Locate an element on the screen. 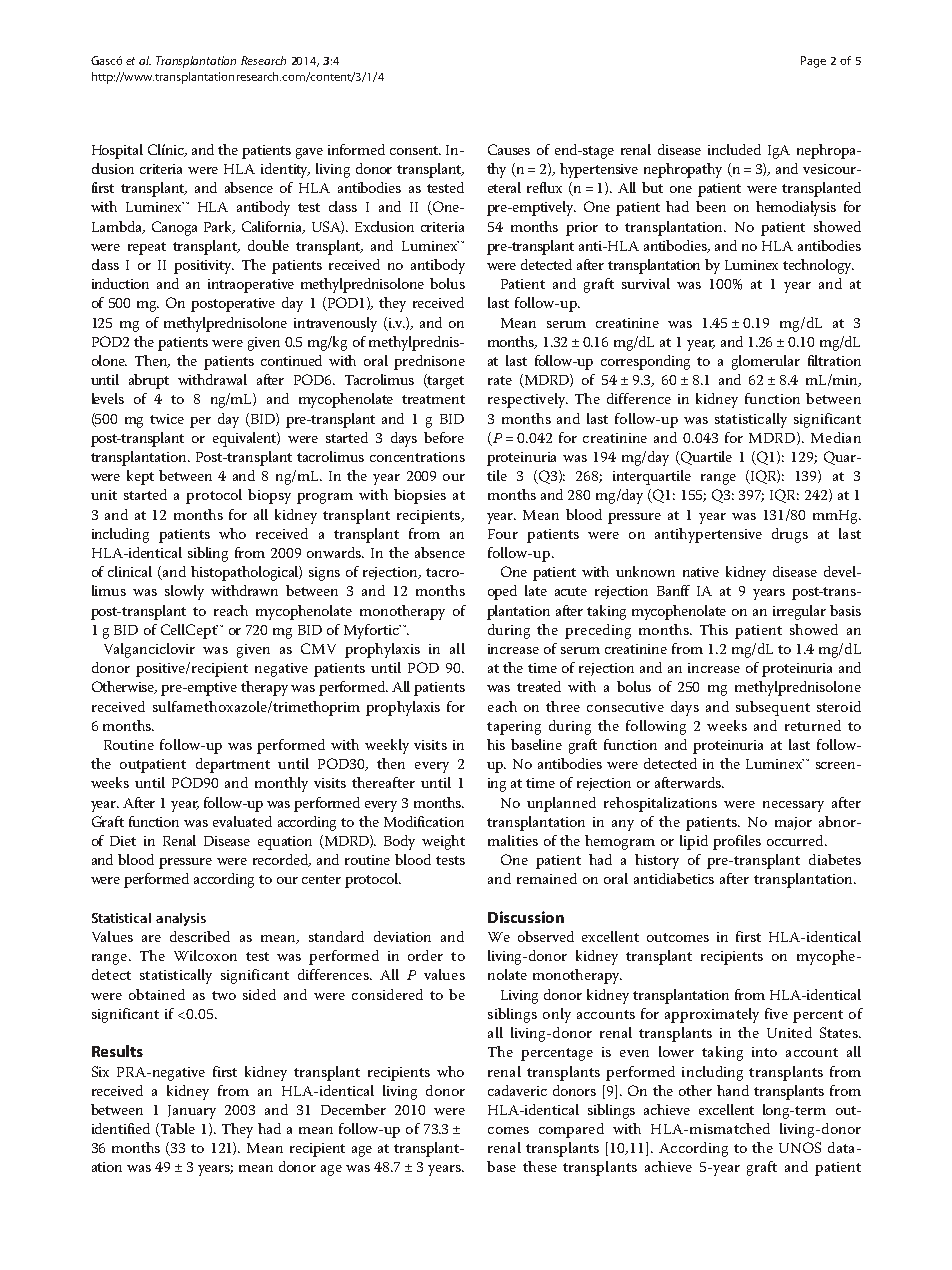 Image resolution: width=952 pixels, height=1270 pixels. Diet is located at coordinates (123, 841).
